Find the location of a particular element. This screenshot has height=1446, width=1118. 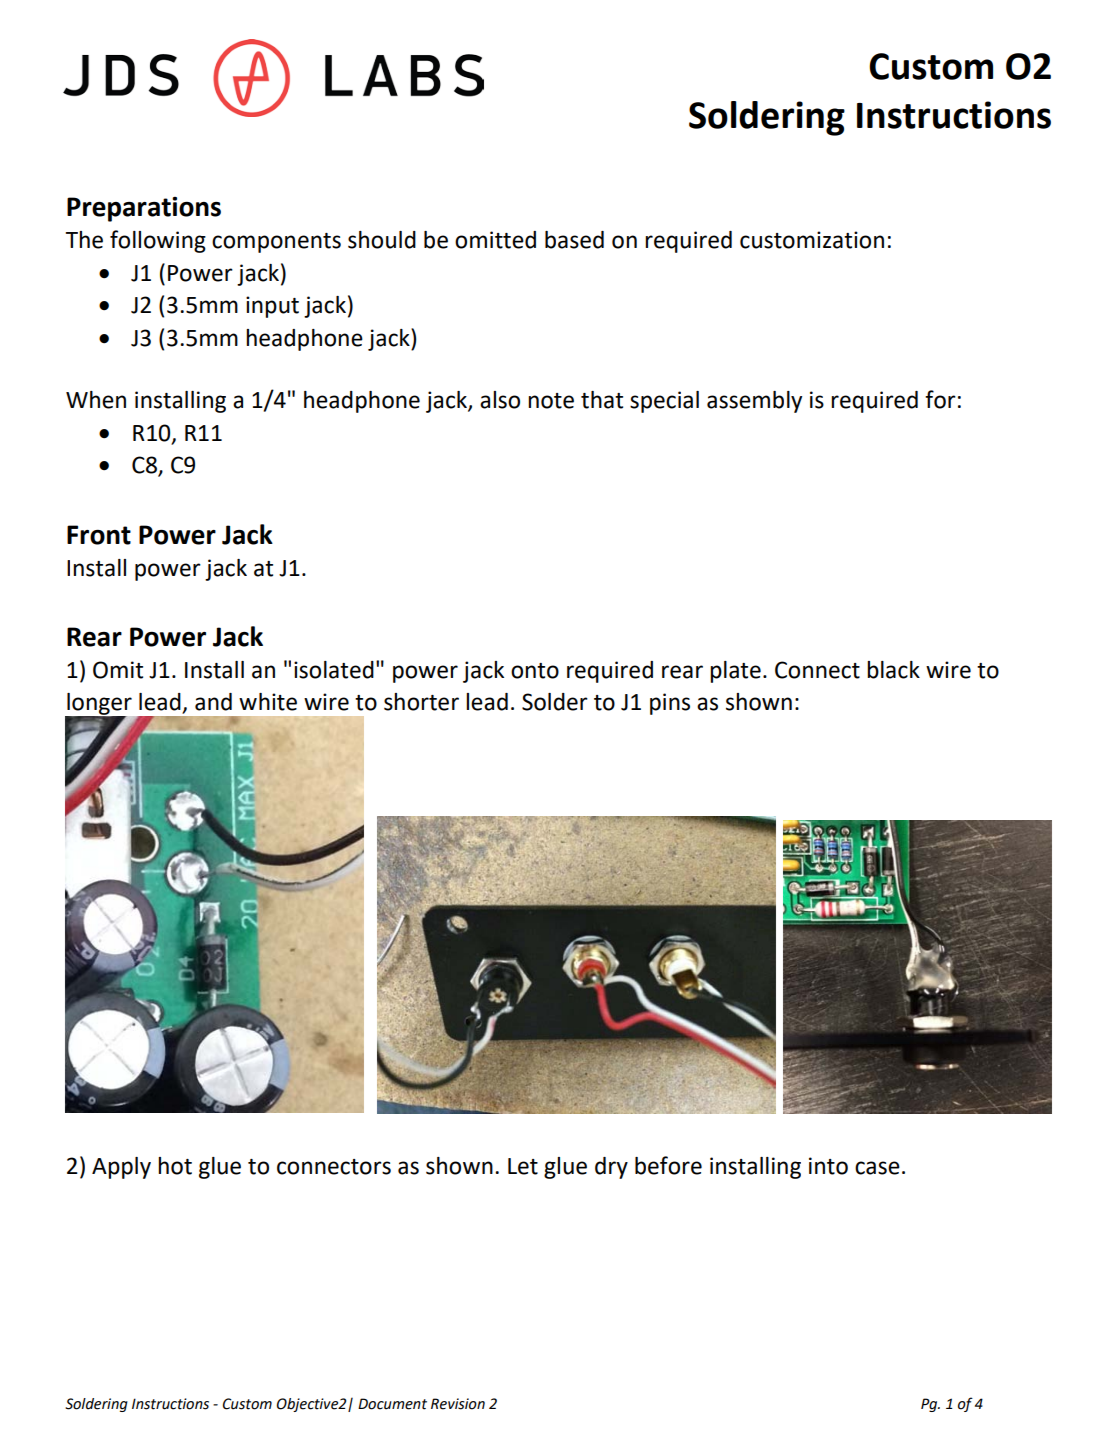

into is located at coordinates (828, 1166).
